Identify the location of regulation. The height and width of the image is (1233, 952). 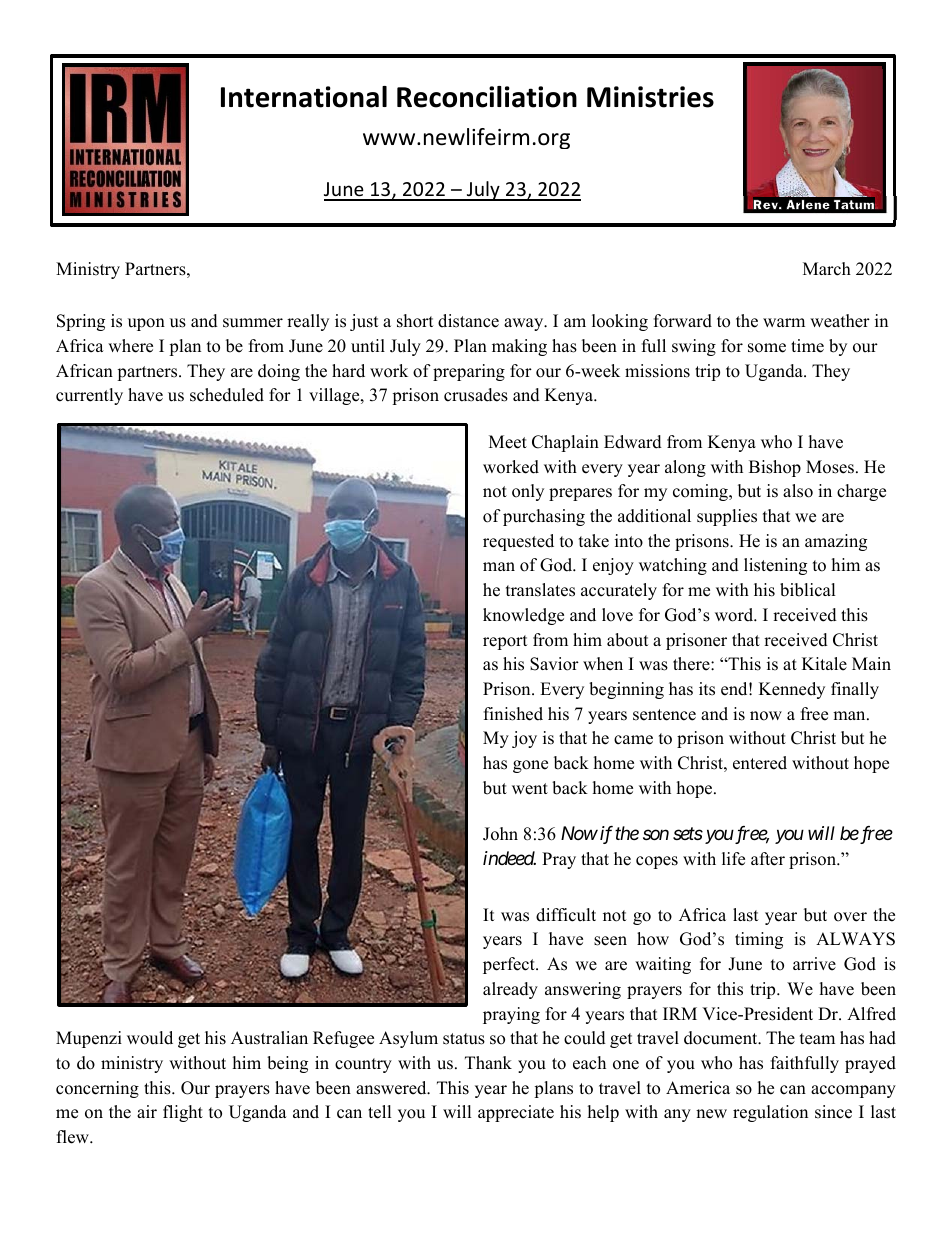
(770, 1113).
